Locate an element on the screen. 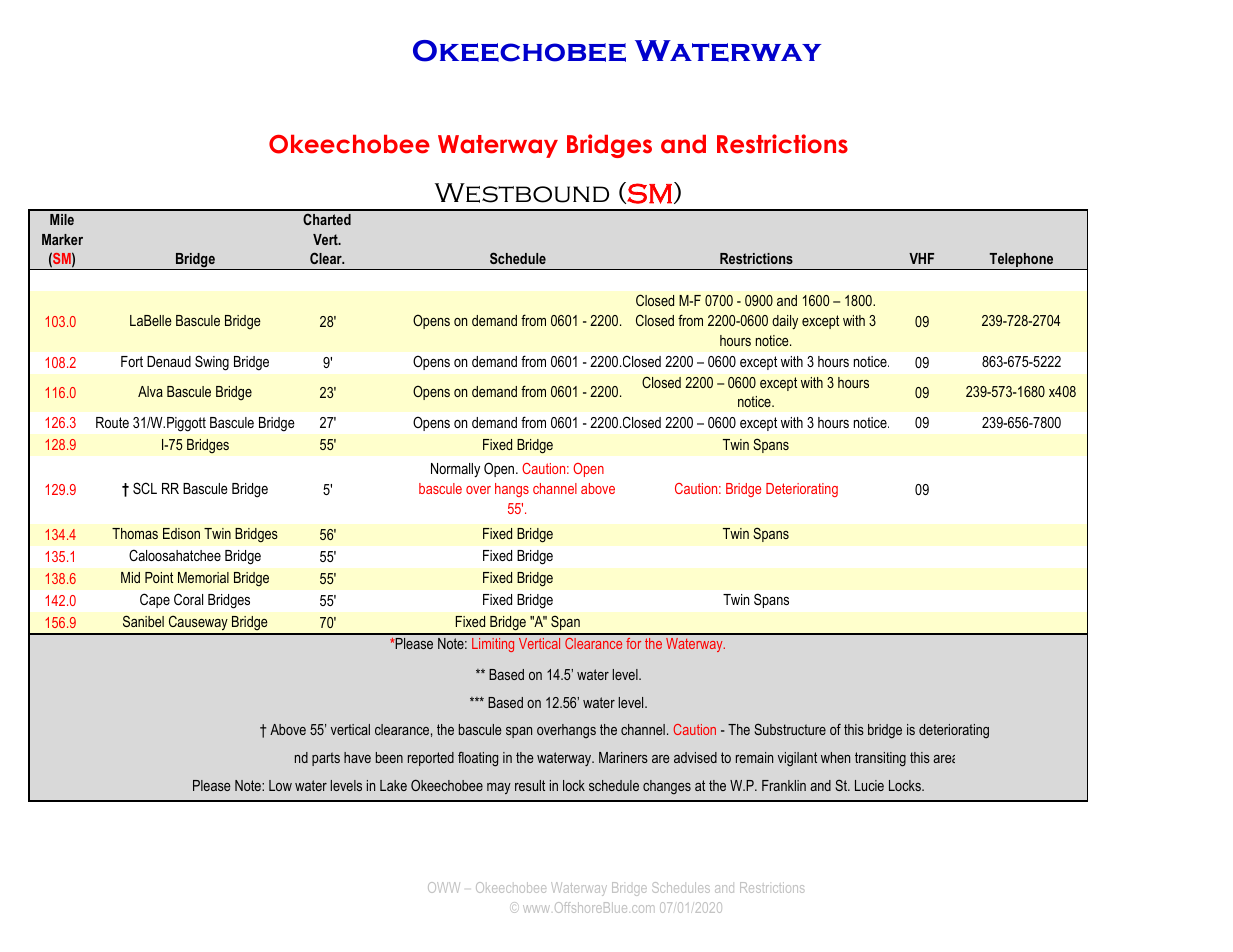 The image size is (1233, 952). Limiting is located at coordinates (493, 645).
